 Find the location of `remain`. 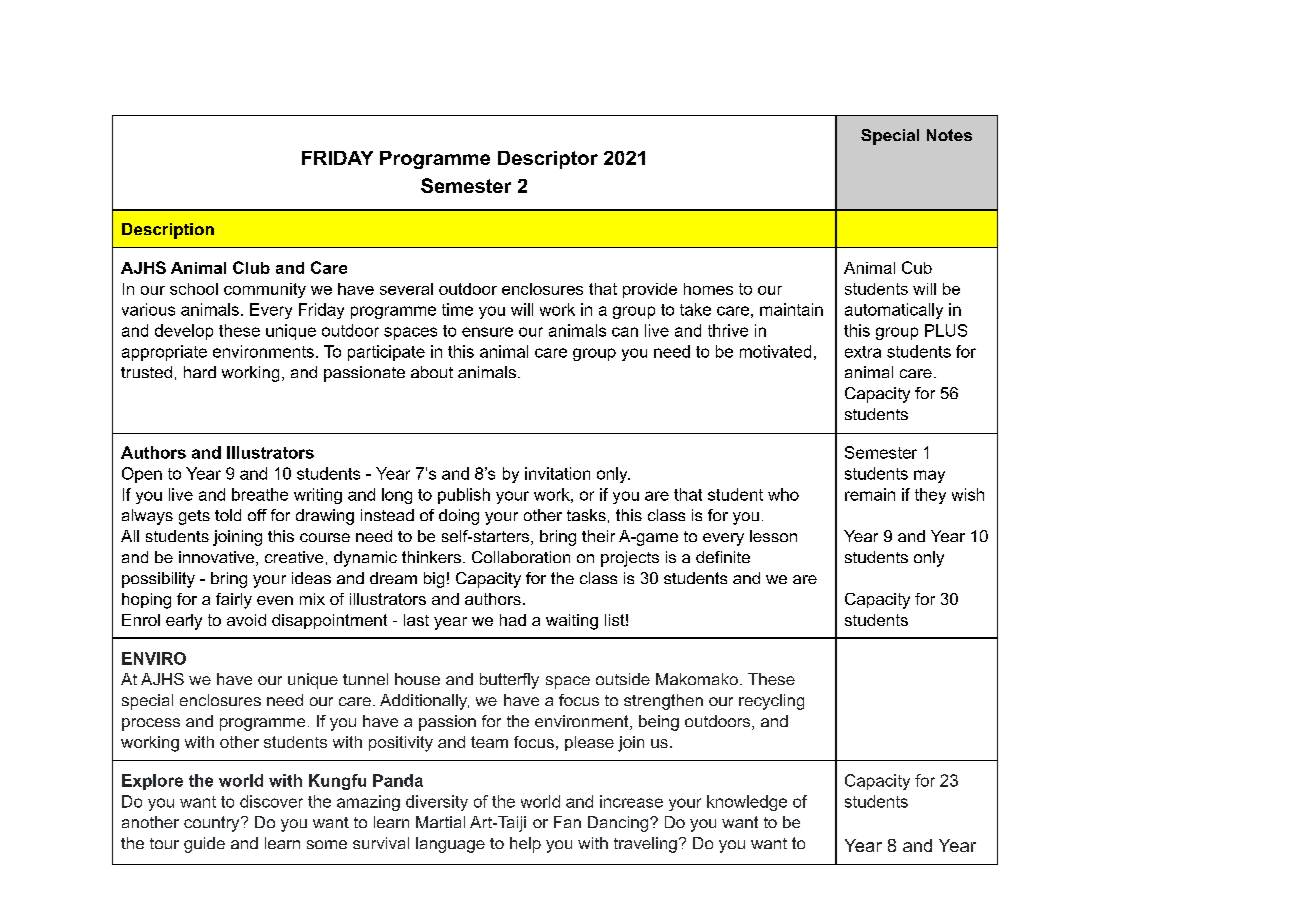

remain is located at coordinates (870, 494).
